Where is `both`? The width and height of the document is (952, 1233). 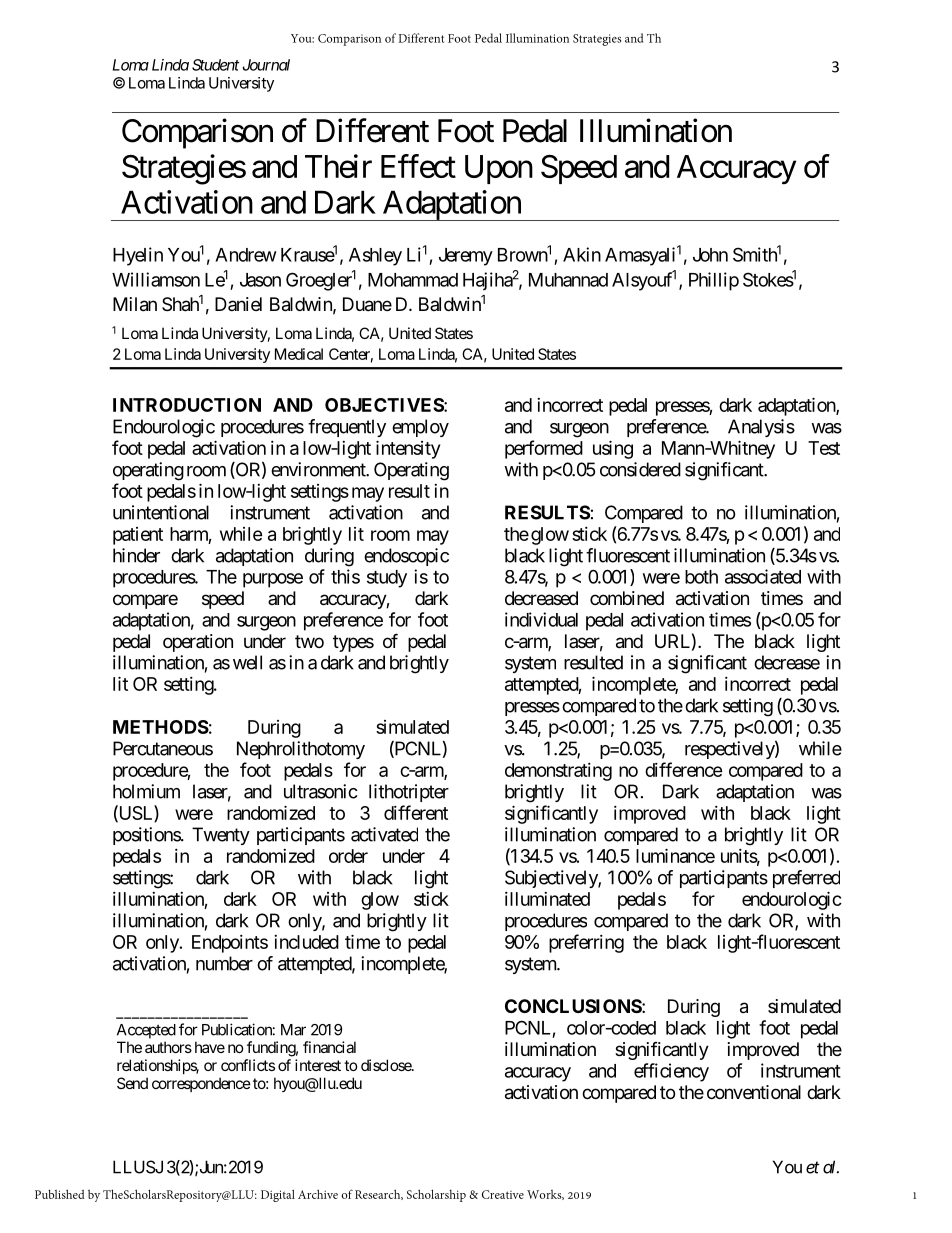 both is located at coordinates (701, 577).
